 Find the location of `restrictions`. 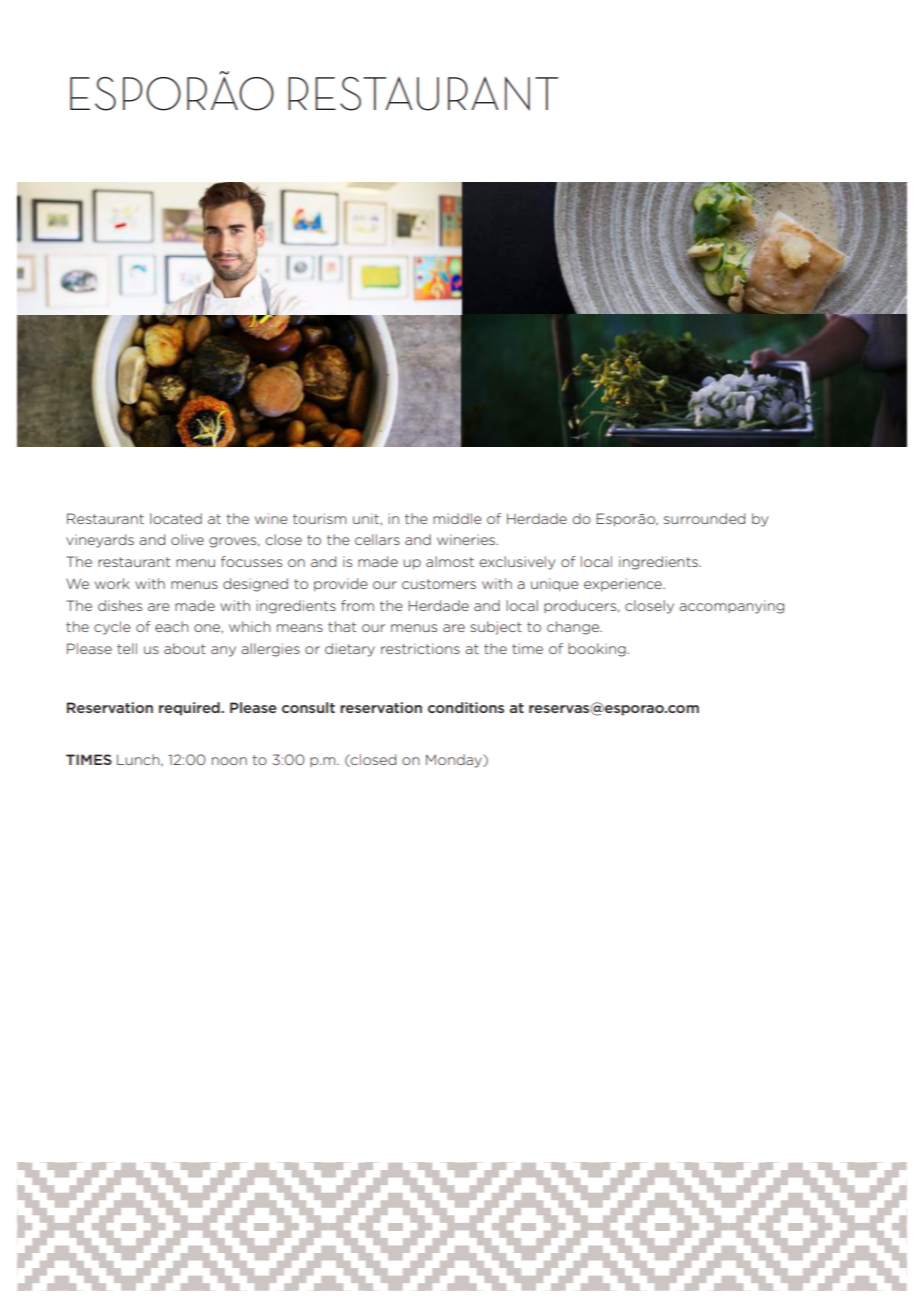

restrictions is located at coordinates (420, 648).
